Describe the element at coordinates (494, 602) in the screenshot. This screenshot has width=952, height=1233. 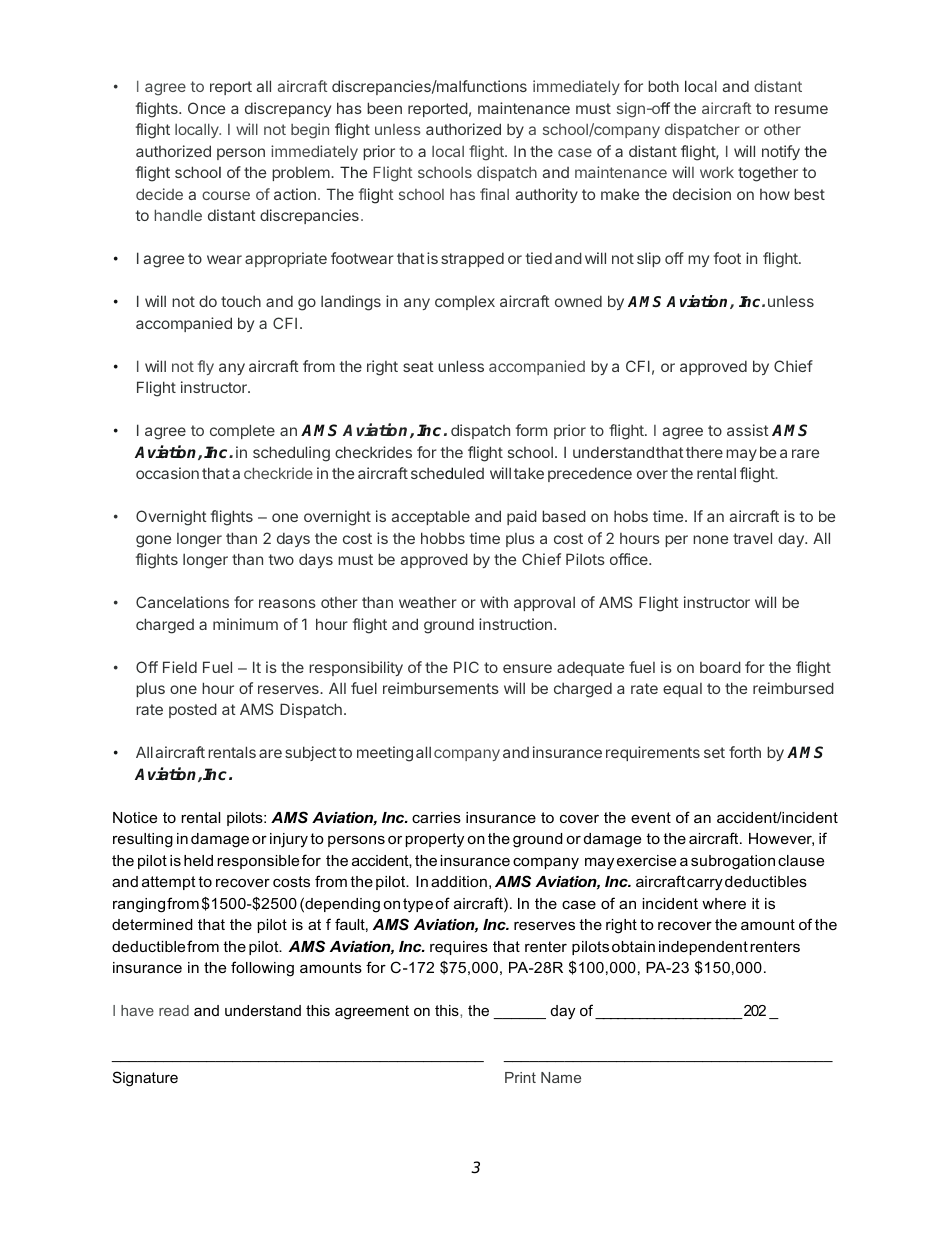
I see `with` at that location.
